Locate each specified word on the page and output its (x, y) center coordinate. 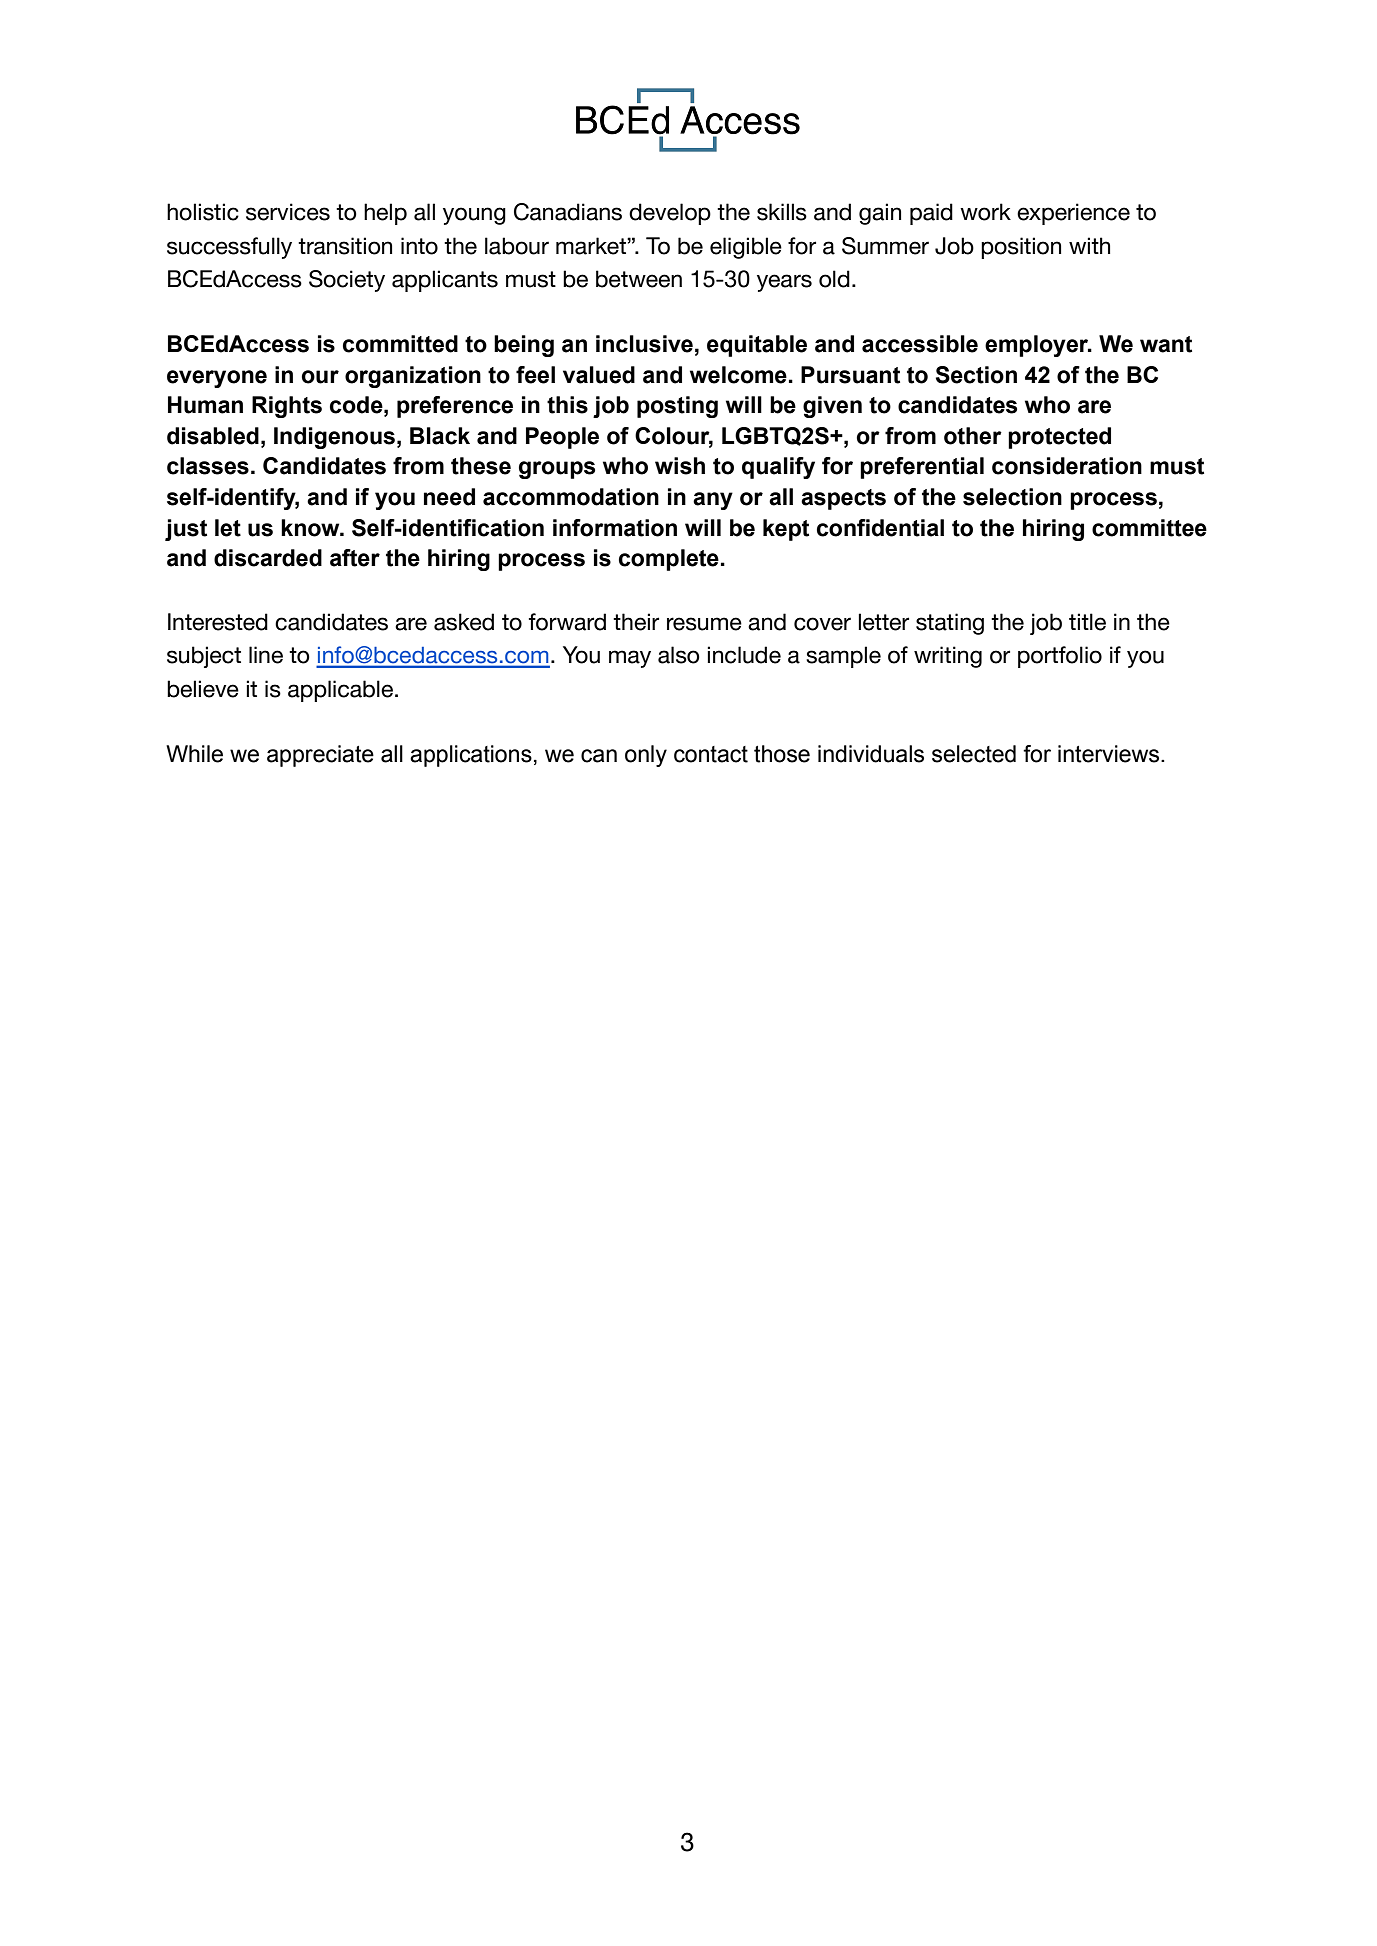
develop (670, 214)
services (288, 212)
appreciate (320, 756)
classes (208, 466)
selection (1012, 497)
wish (680, 466)
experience (1073, 214)
